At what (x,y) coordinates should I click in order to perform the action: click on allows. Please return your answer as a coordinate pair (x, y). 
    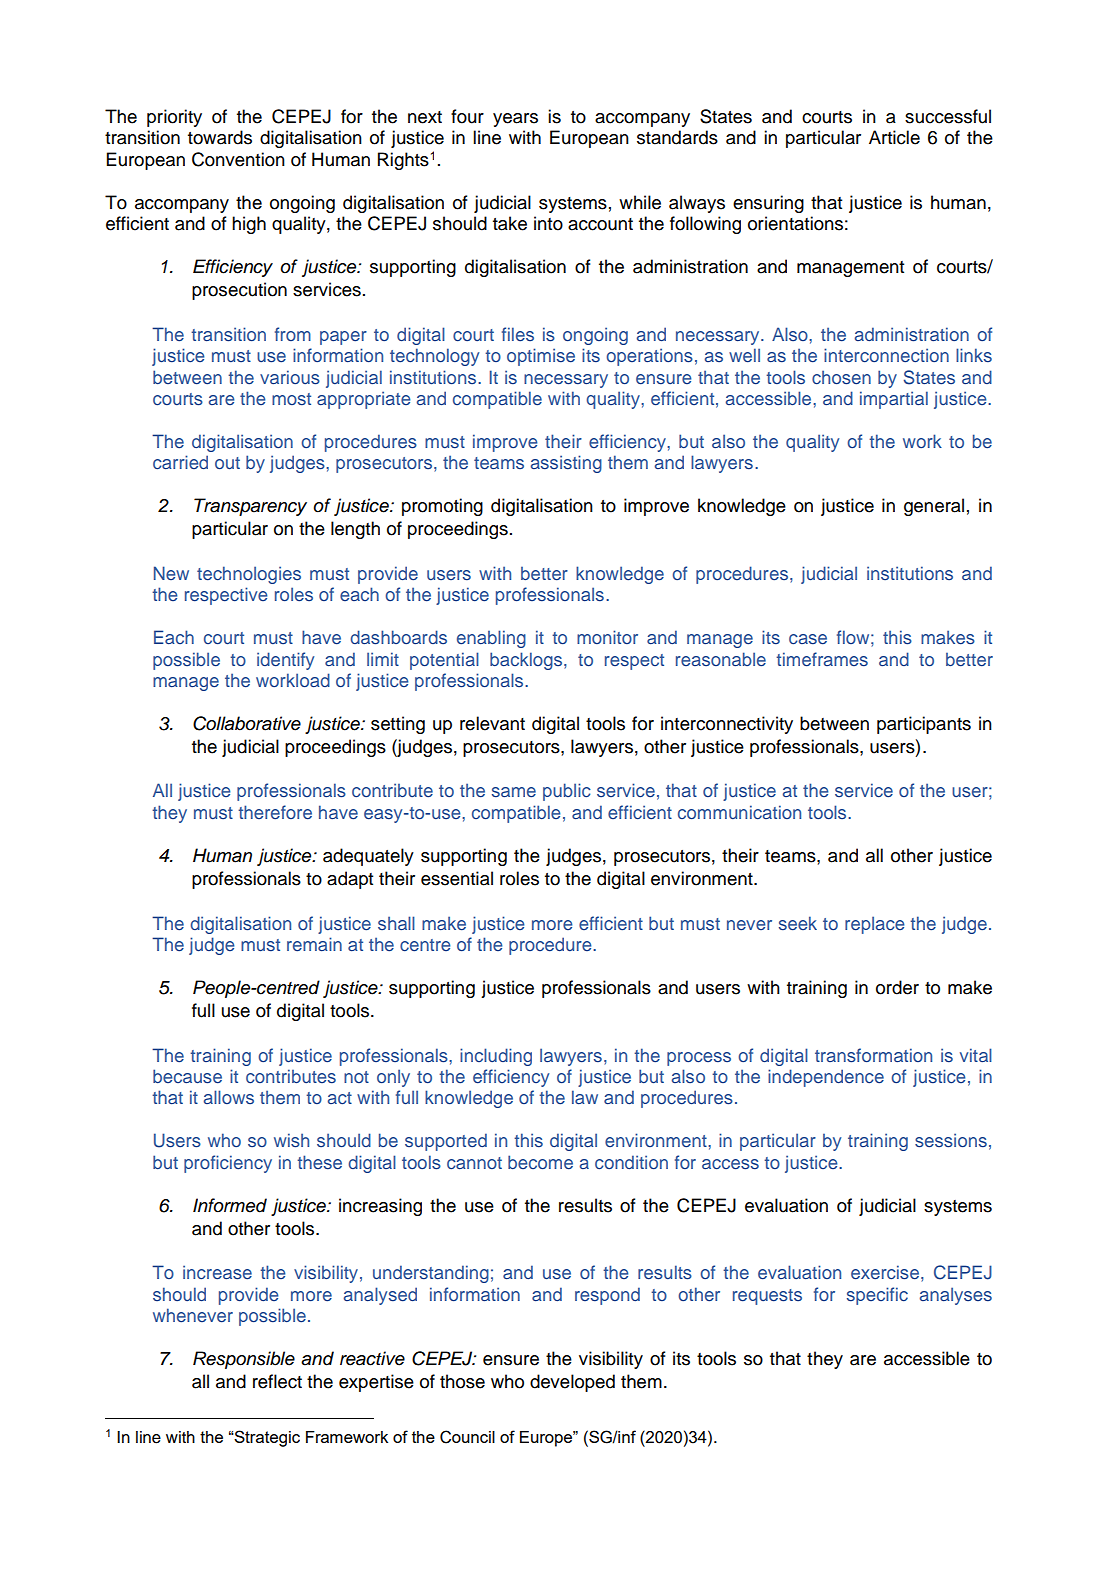
    Looking at the image, I should click on (229, 1097).
